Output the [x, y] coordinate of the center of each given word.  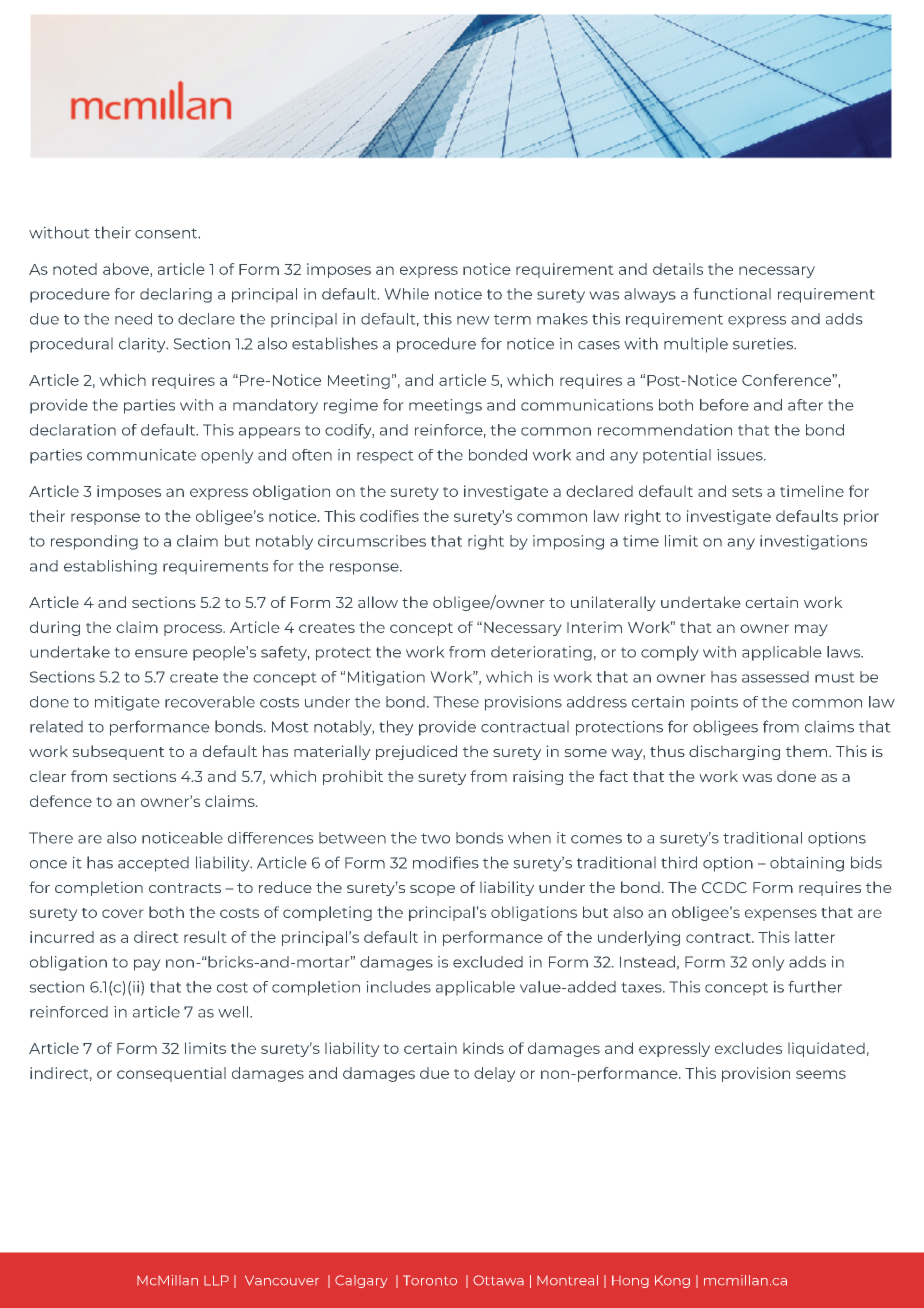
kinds [483, 1048]
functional [732, 294]
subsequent [118, 752]
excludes [748, 1048]
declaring [176, 295]
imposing [568, 542]
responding [94, 542]
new [473, 320]
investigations [813, 542]
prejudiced [416, 752]
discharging [734, 752]
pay [147, 965]
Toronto [430, 1280]
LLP [216, 1280]
